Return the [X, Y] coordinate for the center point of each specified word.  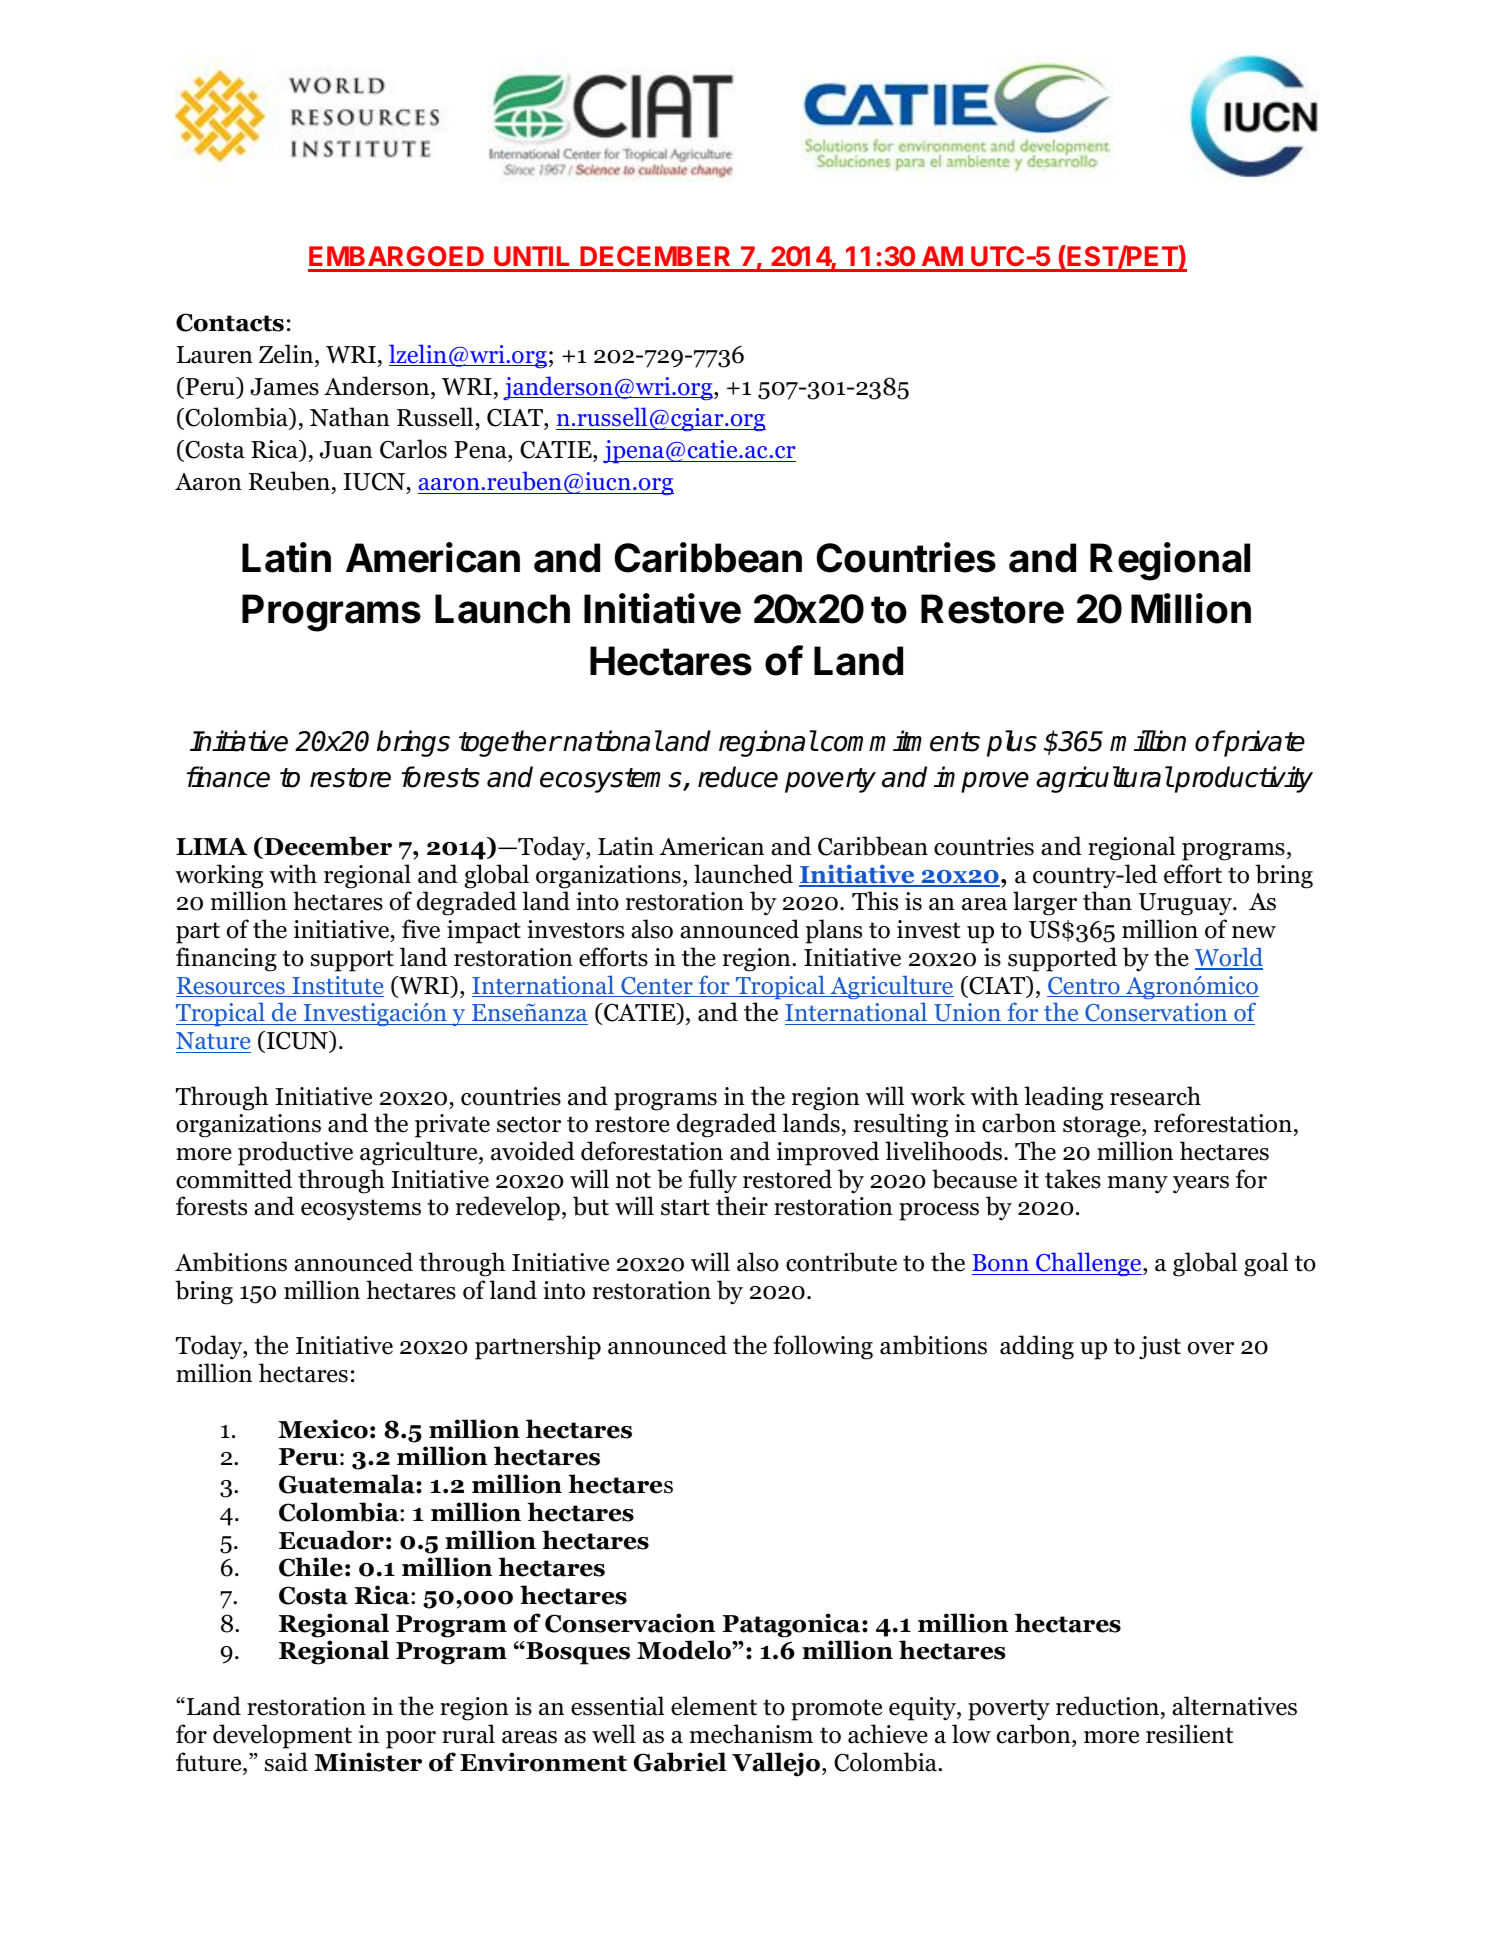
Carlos [413, 449]
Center [657, 987]
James [284, 387]
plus [1012, 743]
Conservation [1156, 1014]
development [282, 1736]
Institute [337, 986]
